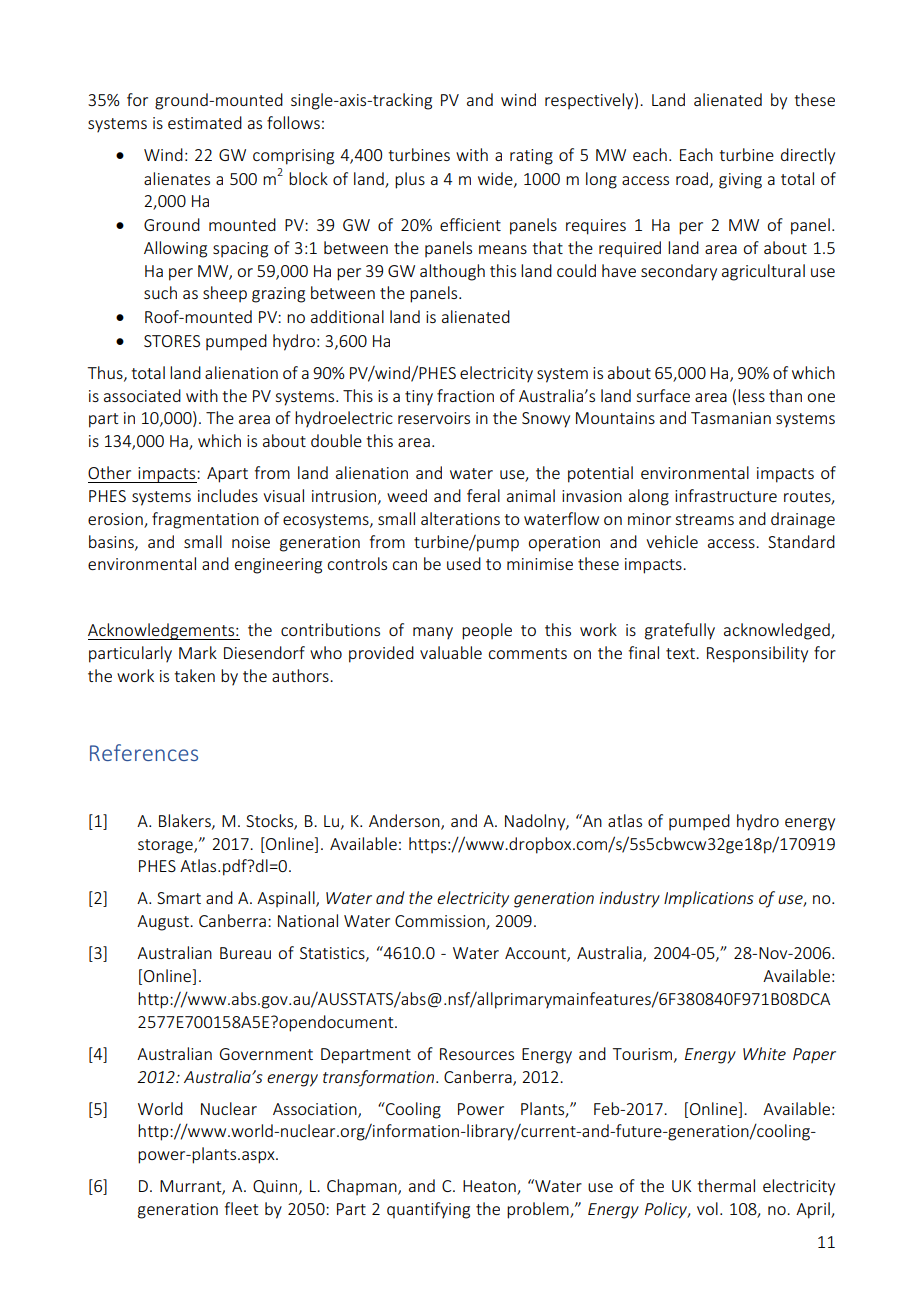 This screenshot has width=924, height=1308. I want to click on wide, so click(496, 179).
